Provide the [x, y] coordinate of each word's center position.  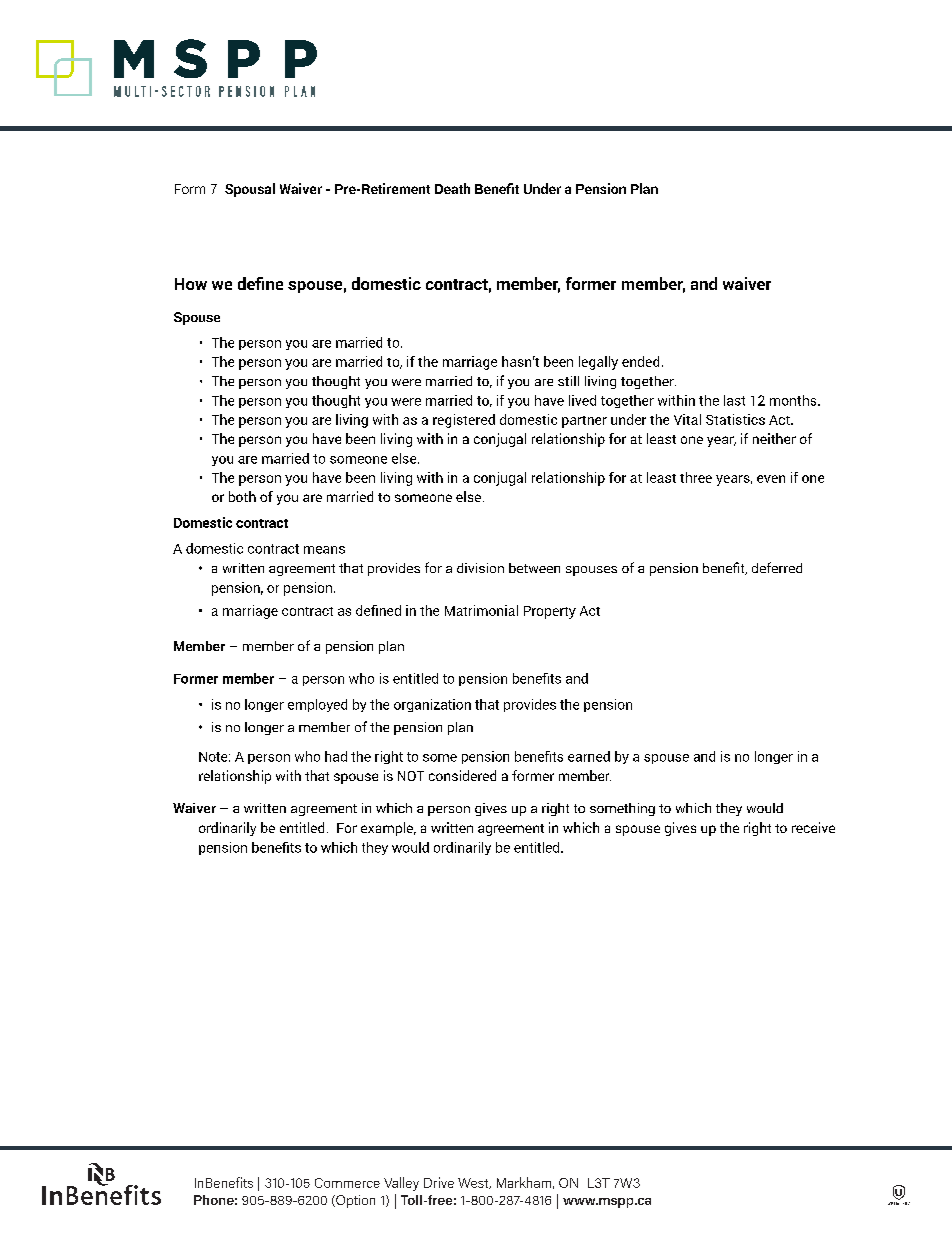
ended [640, 361]
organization [432, 705]
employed [317, 705]
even [771, 479]
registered [464, 421]
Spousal [250, 190]
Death [452, 188]
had [336, 756]
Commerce [347, 1183]
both [242, 496]
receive [813, 827]
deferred [777, 567]
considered [462, 775]
